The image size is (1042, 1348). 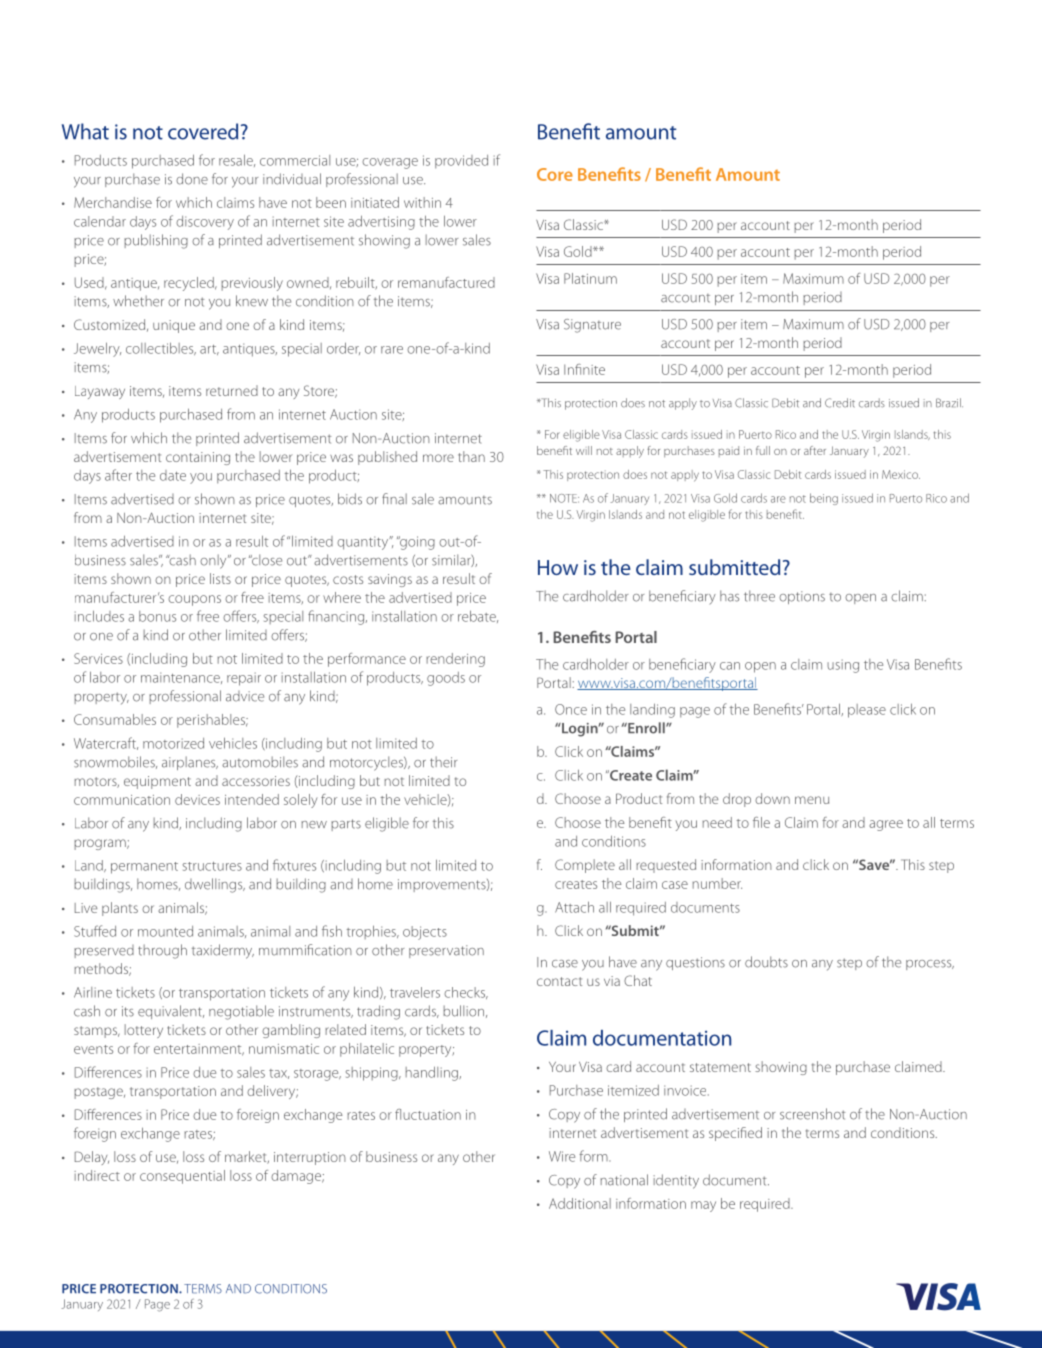 What do you see at coordinates (843, 666) in the document?
I see `using` at bounding box center [843, 666].
